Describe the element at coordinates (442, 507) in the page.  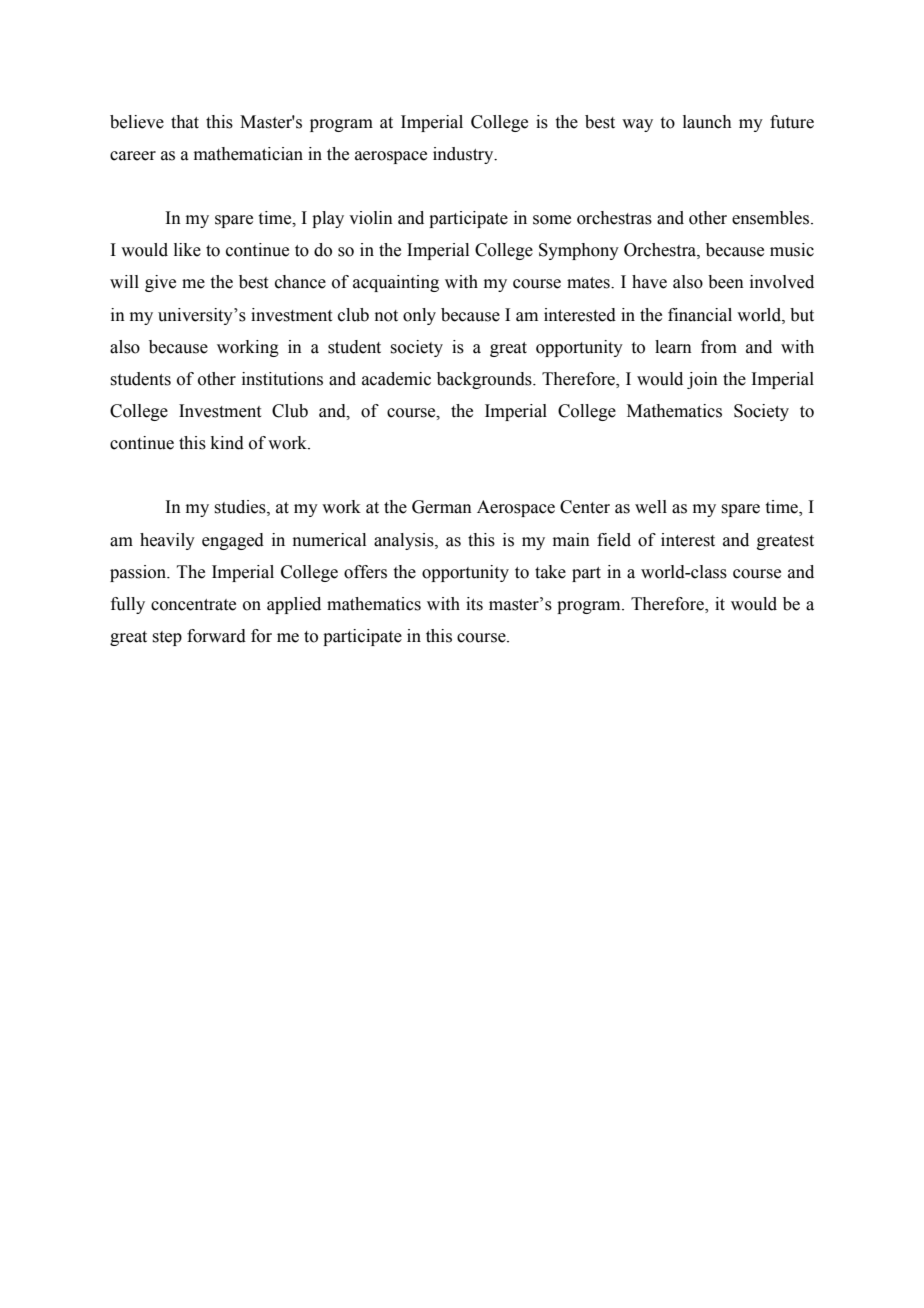
I see `German` at that location.
